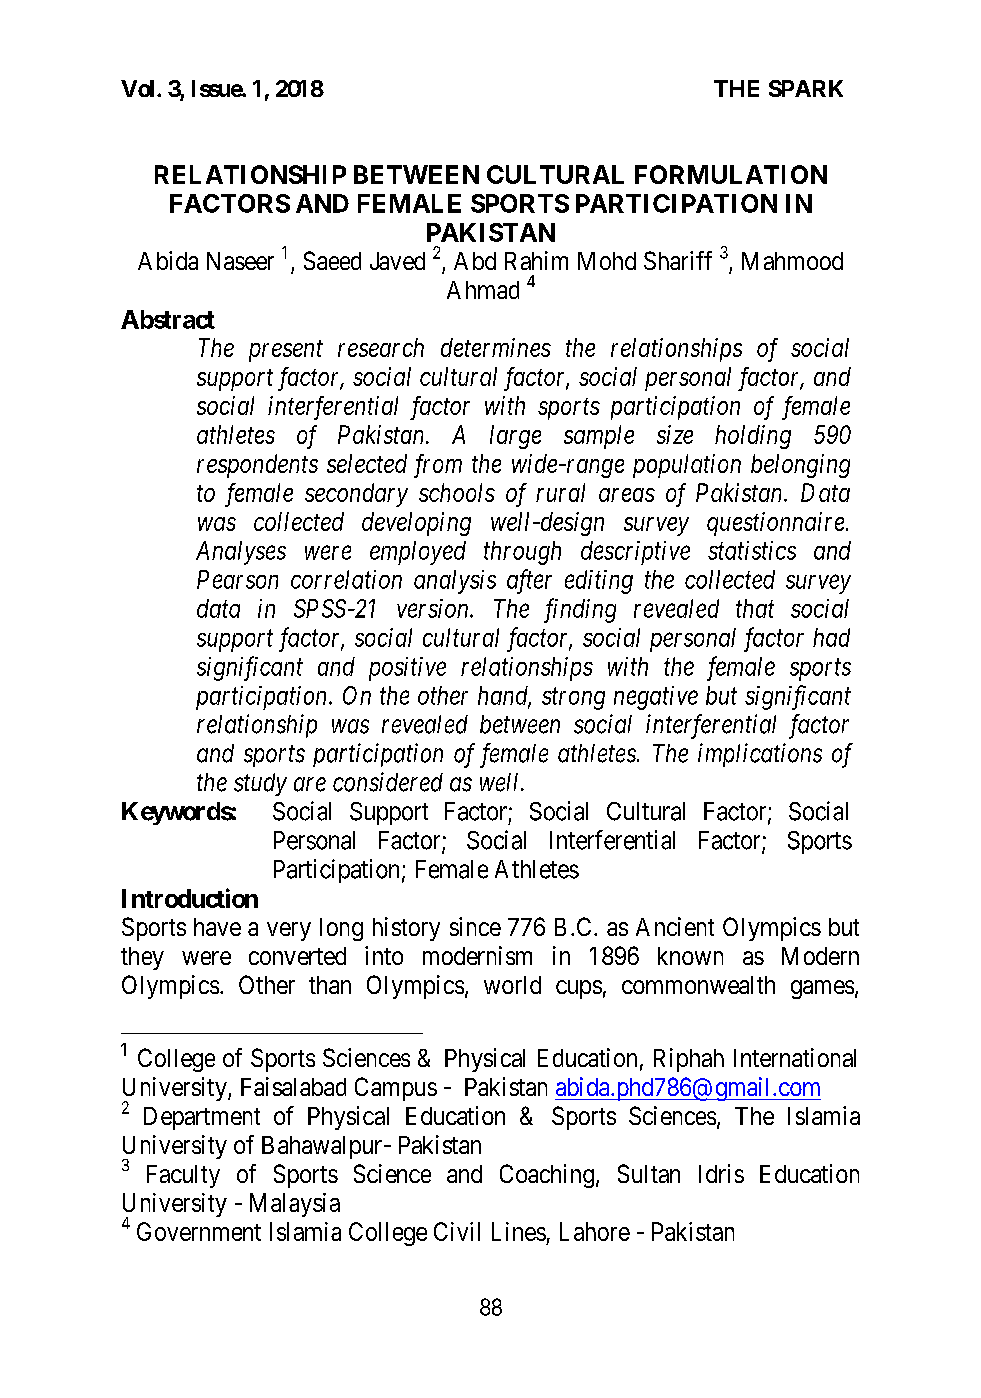 The width and height of the page is (981, 1398). Describe the element at coordinates (183, 1176) in the page. I see `Faculty` at that location.
